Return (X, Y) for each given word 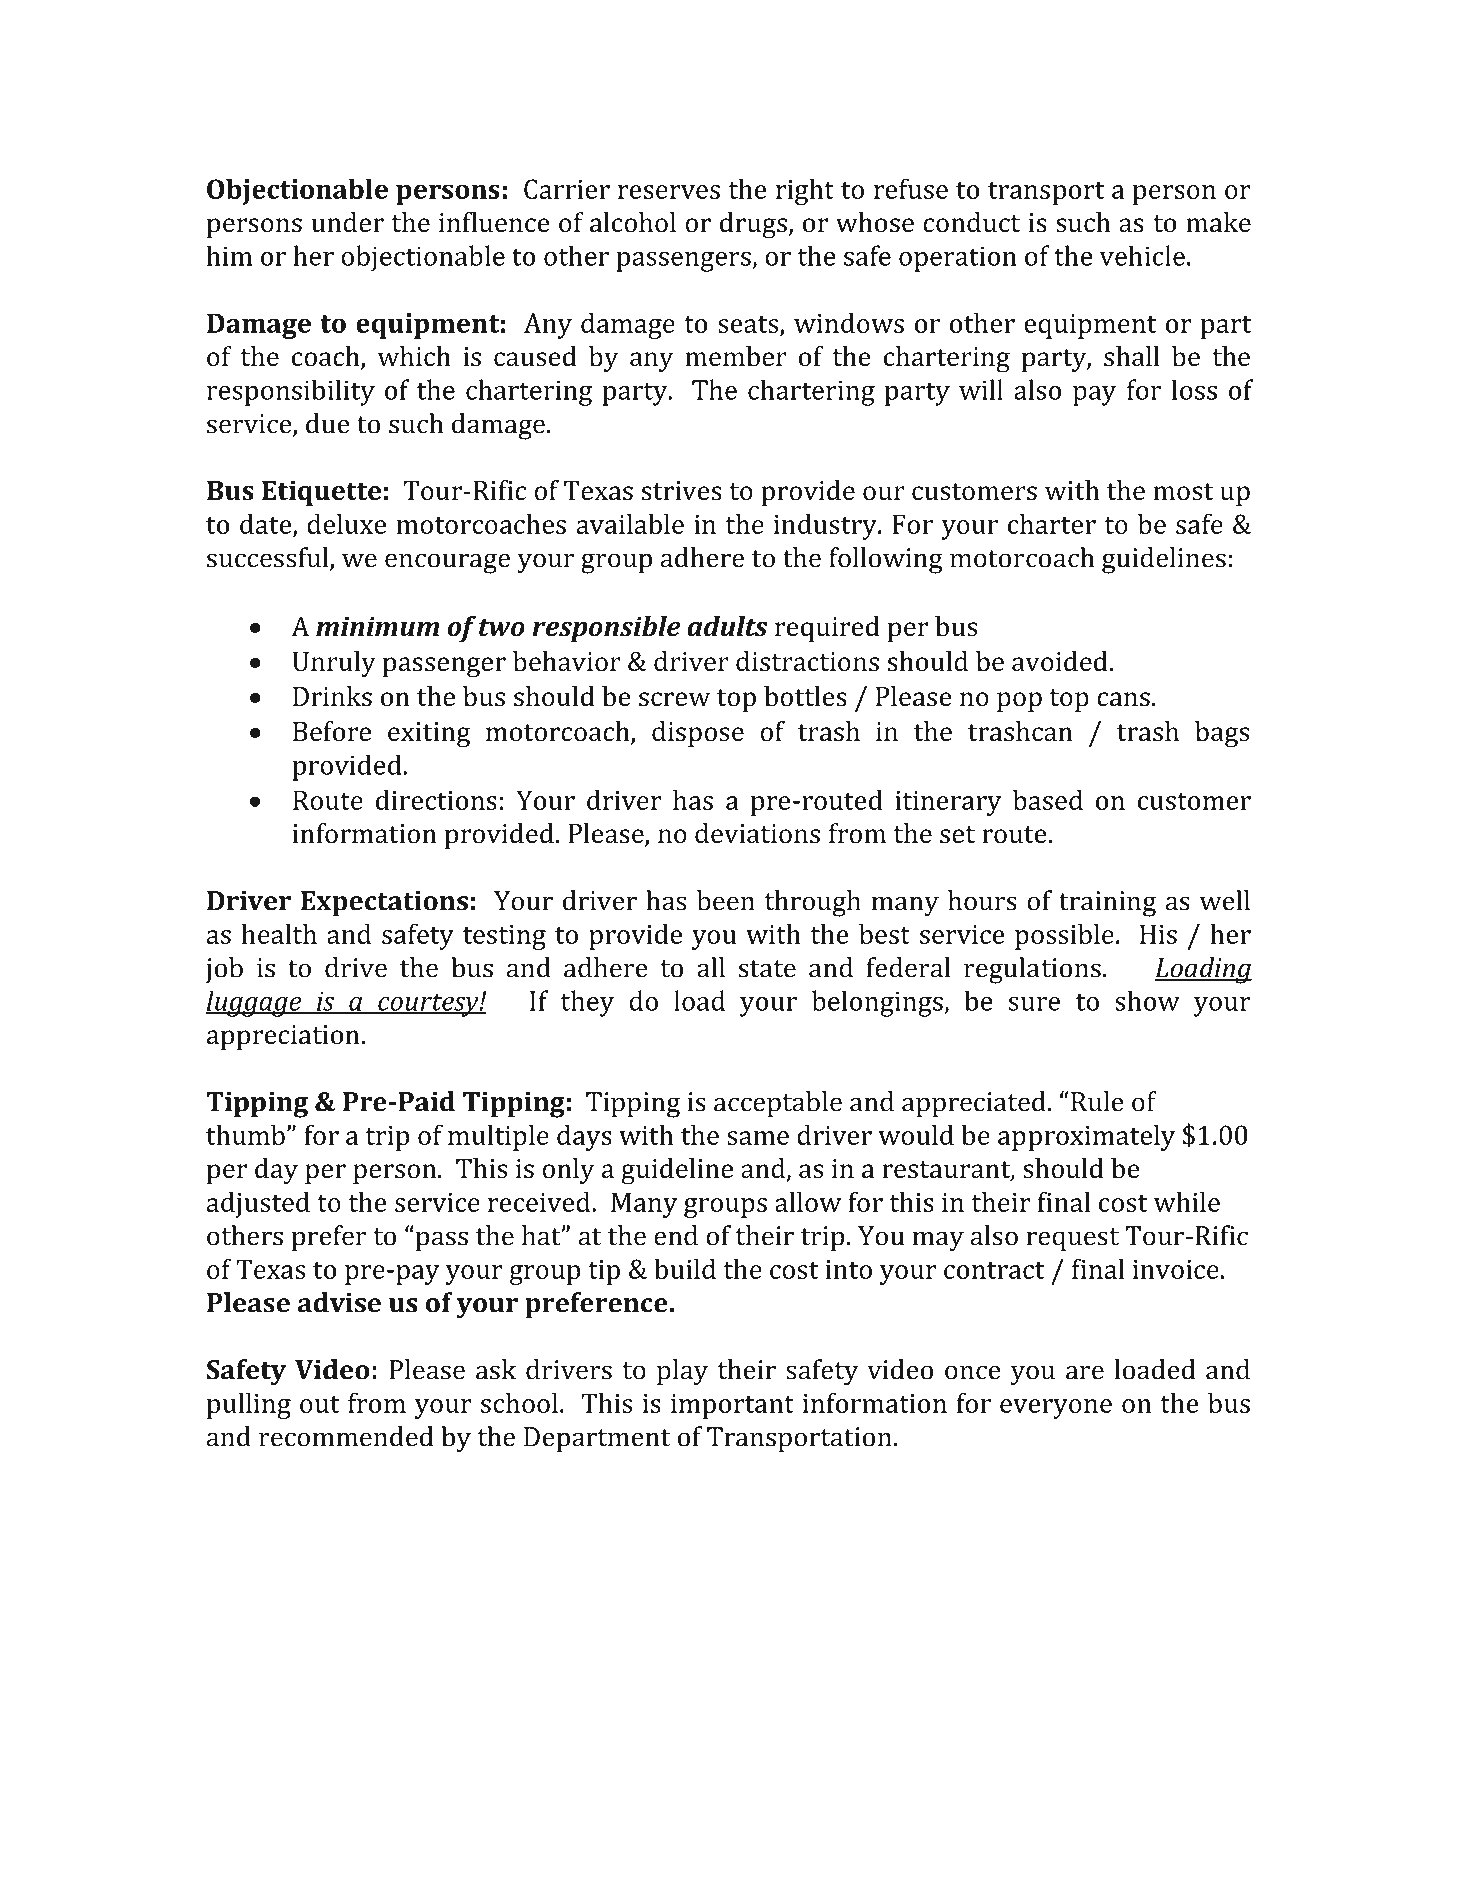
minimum (377, 626)
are (1085, 1372)
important (732, 1406)
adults (727, 626)
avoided (1060, 661)
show (1147, 1000)
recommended (346, 1436)
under (347, 222)
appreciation (283, 1037)
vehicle (1142, 255)
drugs (753, 225)
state (767, 969)
